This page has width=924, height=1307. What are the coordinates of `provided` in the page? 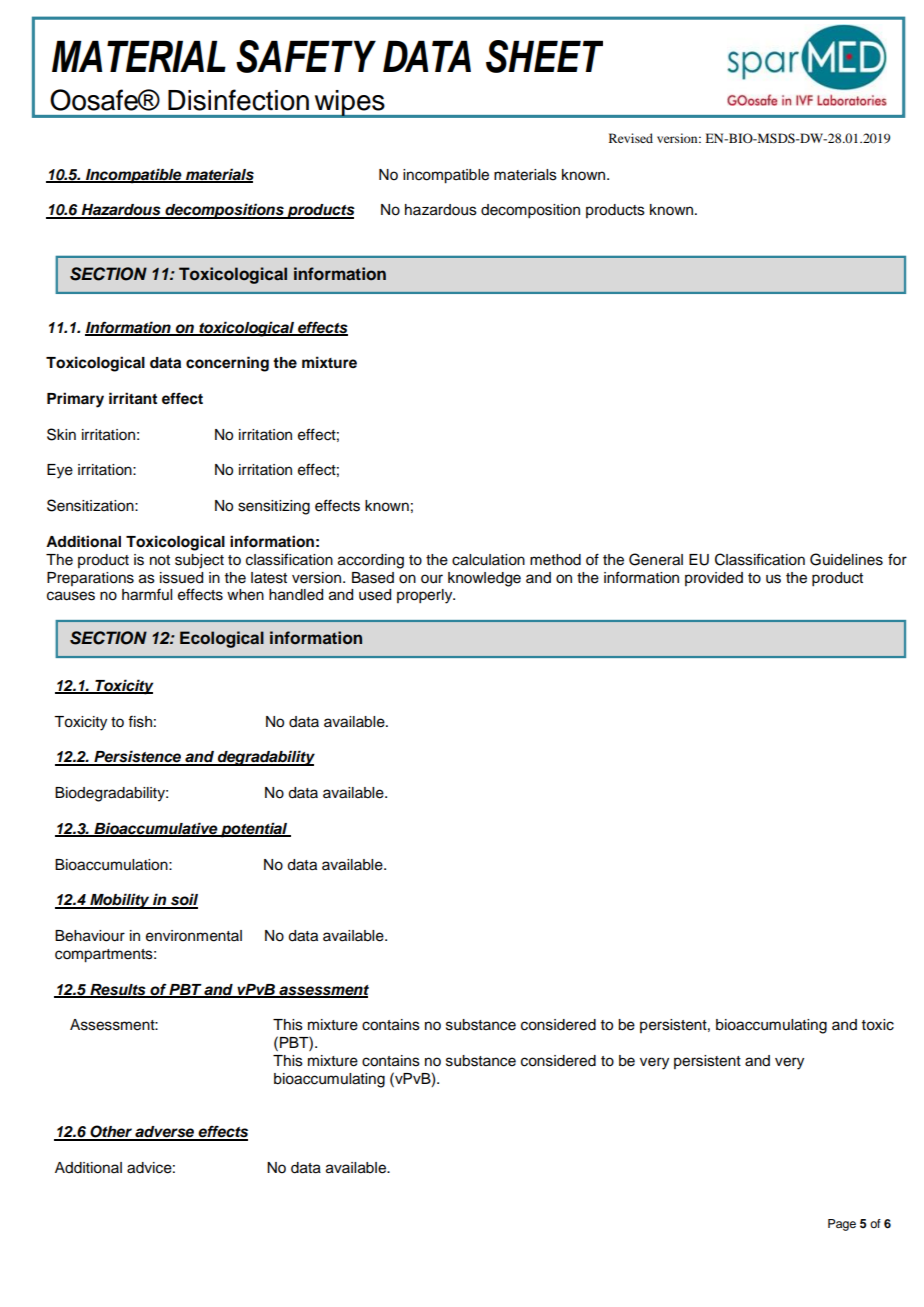 It's located at (714, 579).
